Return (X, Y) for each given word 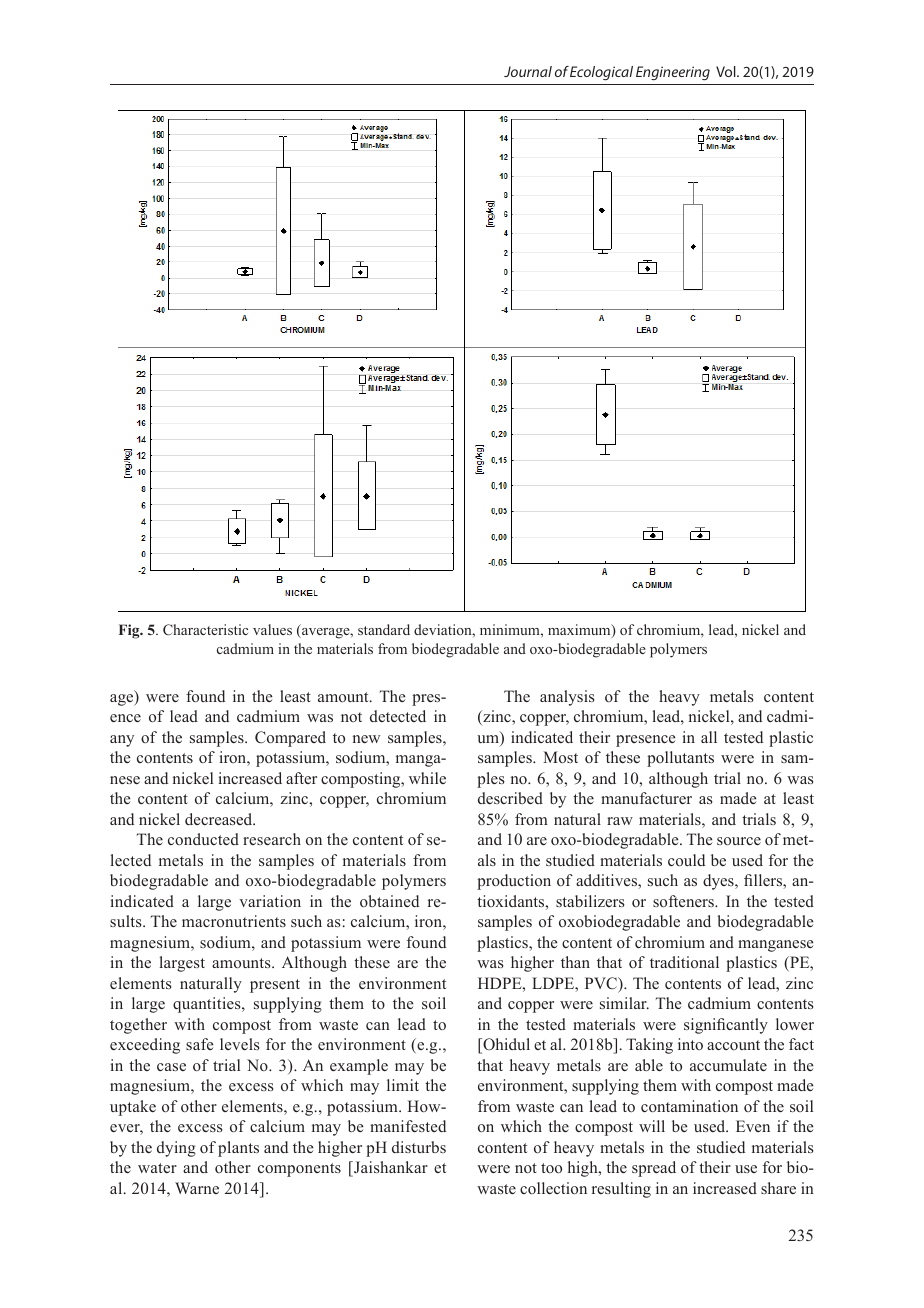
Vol (727, 71)
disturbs (419, 1147)
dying (176, 1149)
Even (753, 1126)
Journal (528, 71)
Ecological (601, 73)
